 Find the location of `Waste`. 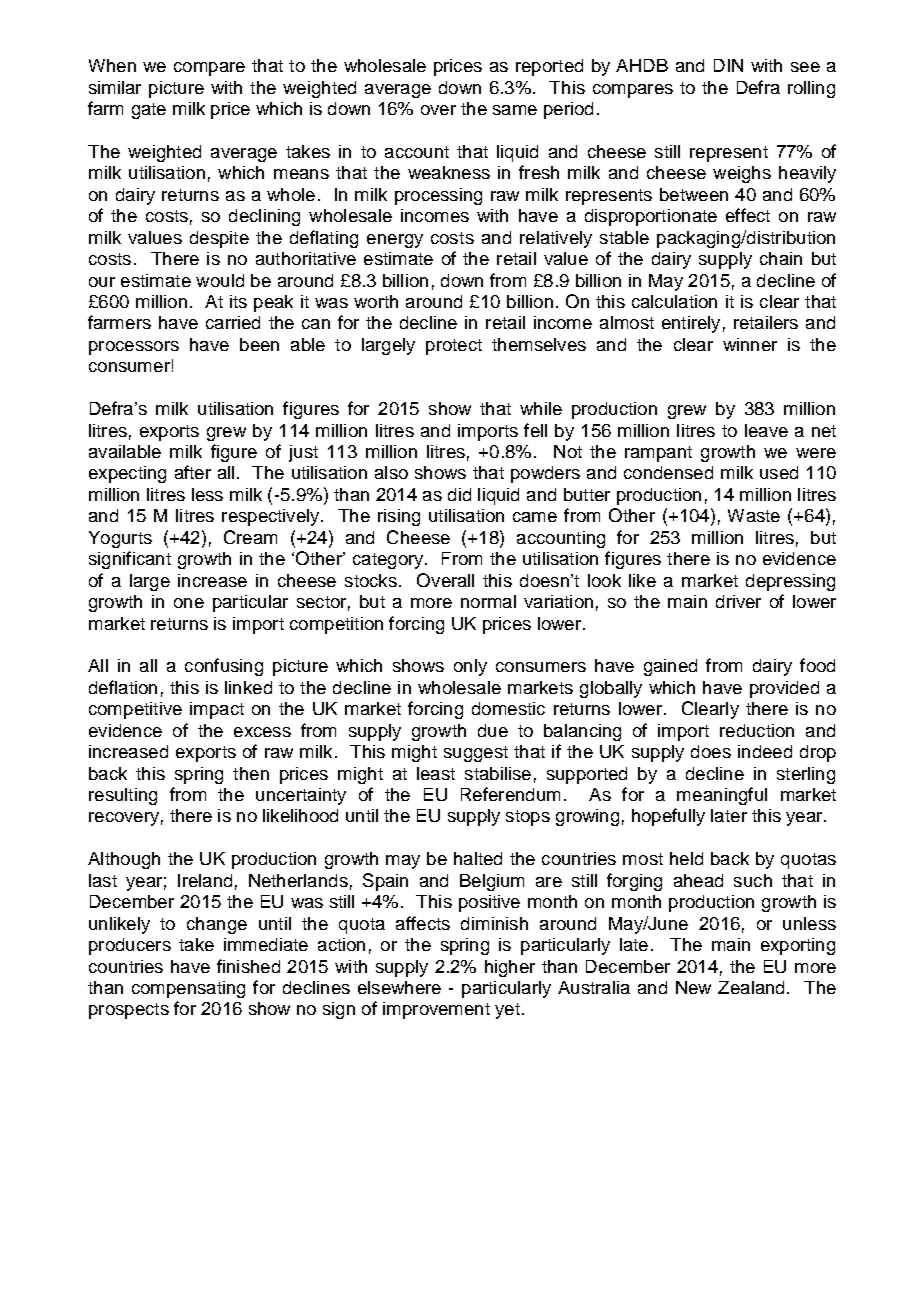

Waste is located at coordinates (754, 515).
